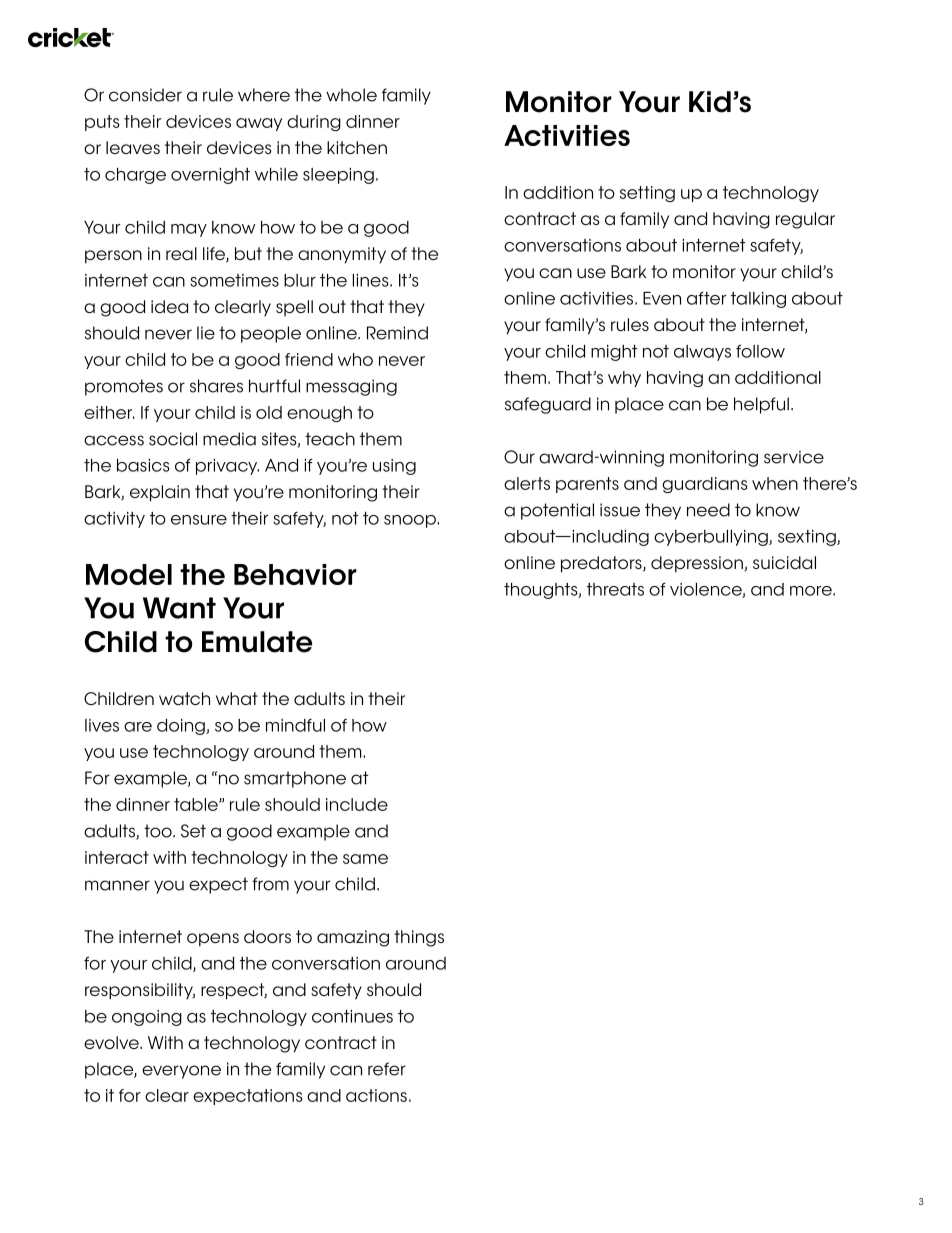 The image size is (952, 1233). Describe the element at coordinates (145, 95) in the image. I see `consider` at that location.
